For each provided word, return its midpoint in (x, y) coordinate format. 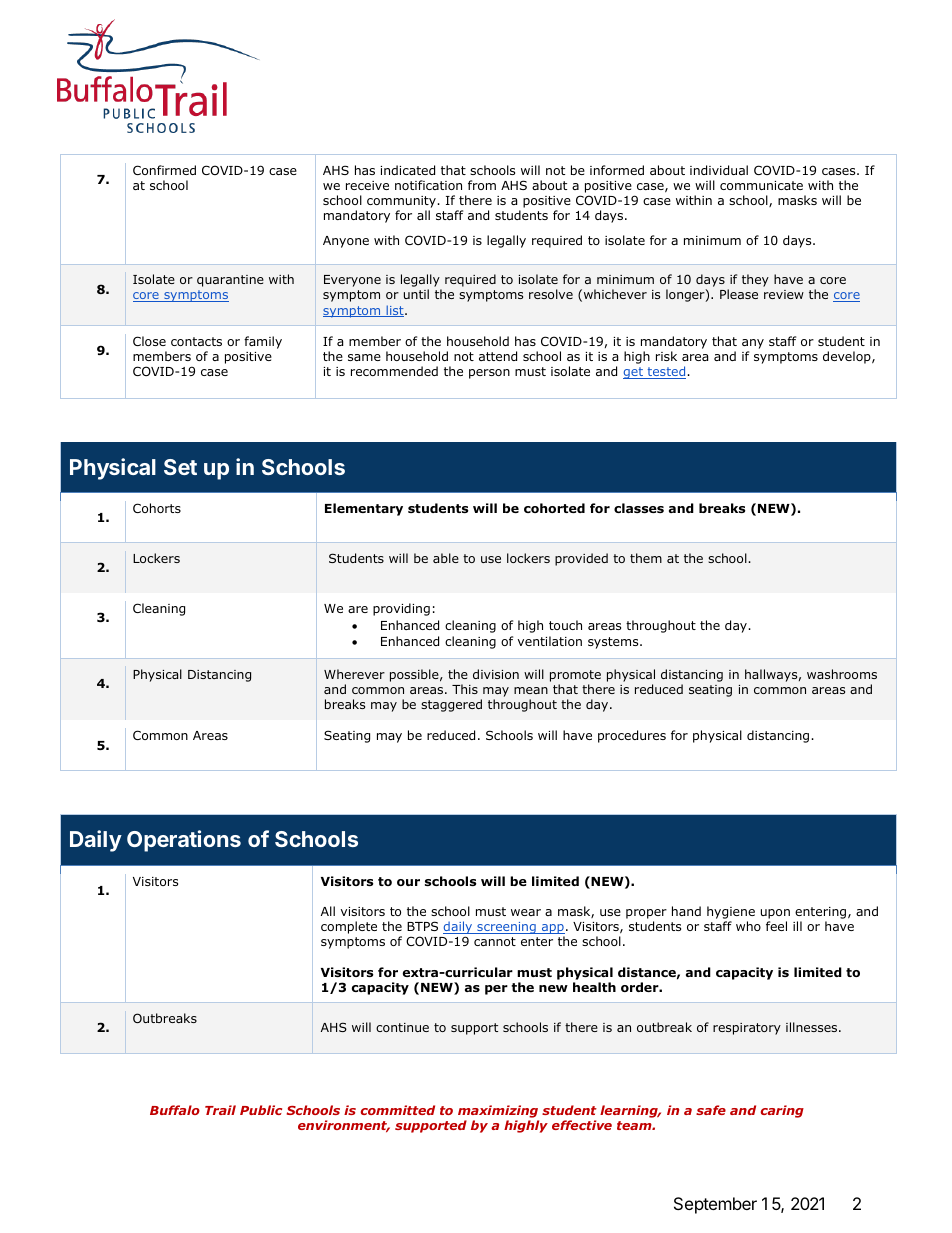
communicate (761, 185)
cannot (495, 941)
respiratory (747, 1029)
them (646, 558)
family (263, 342)
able (446, 558)
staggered (451, 705)
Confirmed (164, 170)
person (489, 374)
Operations (184, 841)
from (482, 185)
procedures (632, 736)
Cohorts (157, 508)
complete (349, 927)
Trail (220, 1110)
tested (666, 372)
